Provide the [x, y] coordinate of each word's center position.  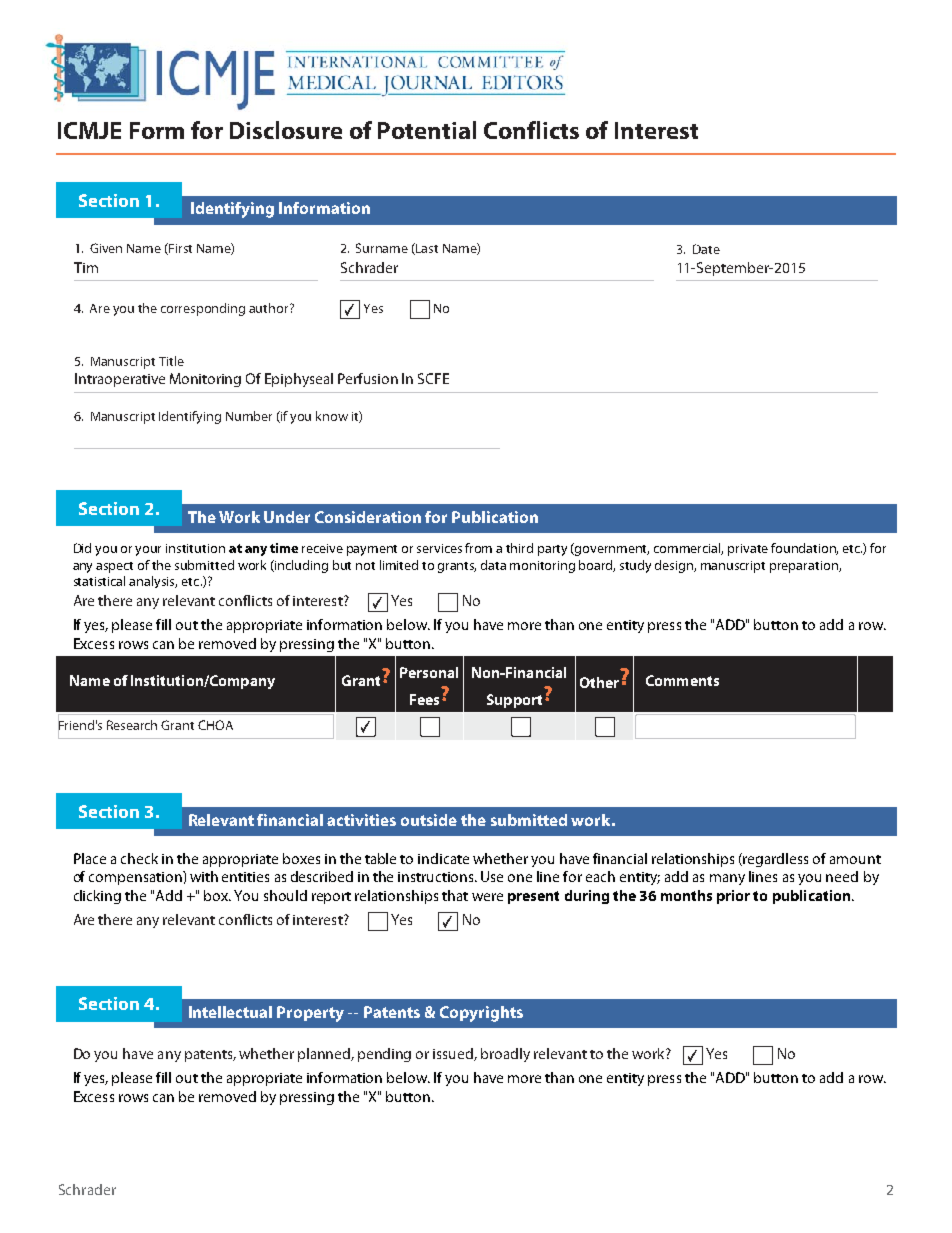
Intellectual [230, 1012]
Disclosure [286, 130]
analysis [153, 582]
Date [706, 249]
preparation [805, 567]
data [493, 565]
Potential [427, 130]
